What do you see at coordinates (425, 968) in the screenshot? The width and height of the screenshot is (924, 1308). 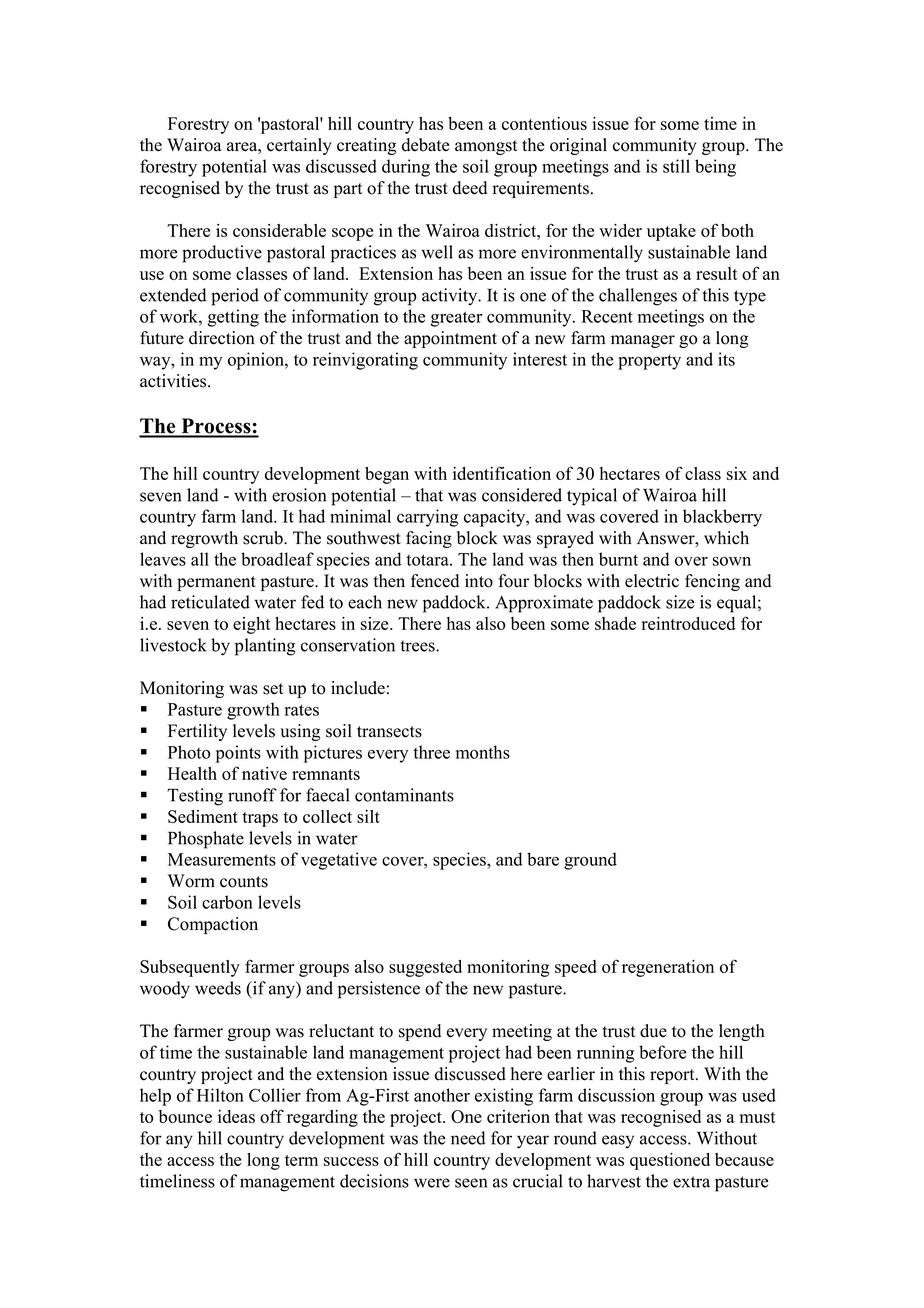 I see `suggested` at bounding box center [425, 968].
